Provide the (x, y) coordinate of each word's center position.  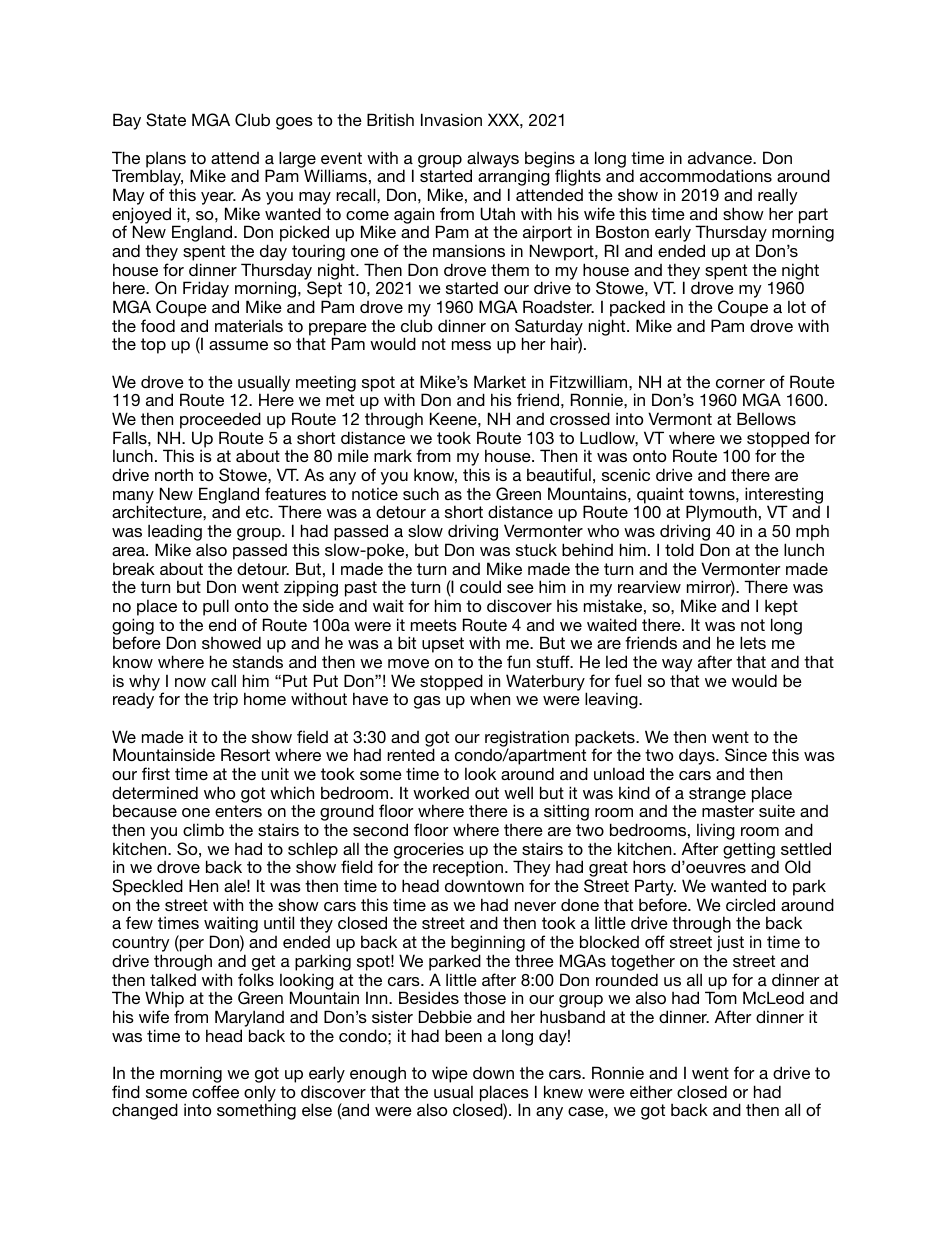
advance (721, 157)
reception (468, 870)
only (260, 1094)
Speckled (147, 887)
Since (746, 755)
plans (166, 160)
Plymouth (721, 515)
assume (238, 345)
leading (175, 534)
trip (225, 700)
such (421, 493)
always (493, 160)
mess (471, 345)
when (490, 698)
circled (750, 904)
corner (740, 383)
